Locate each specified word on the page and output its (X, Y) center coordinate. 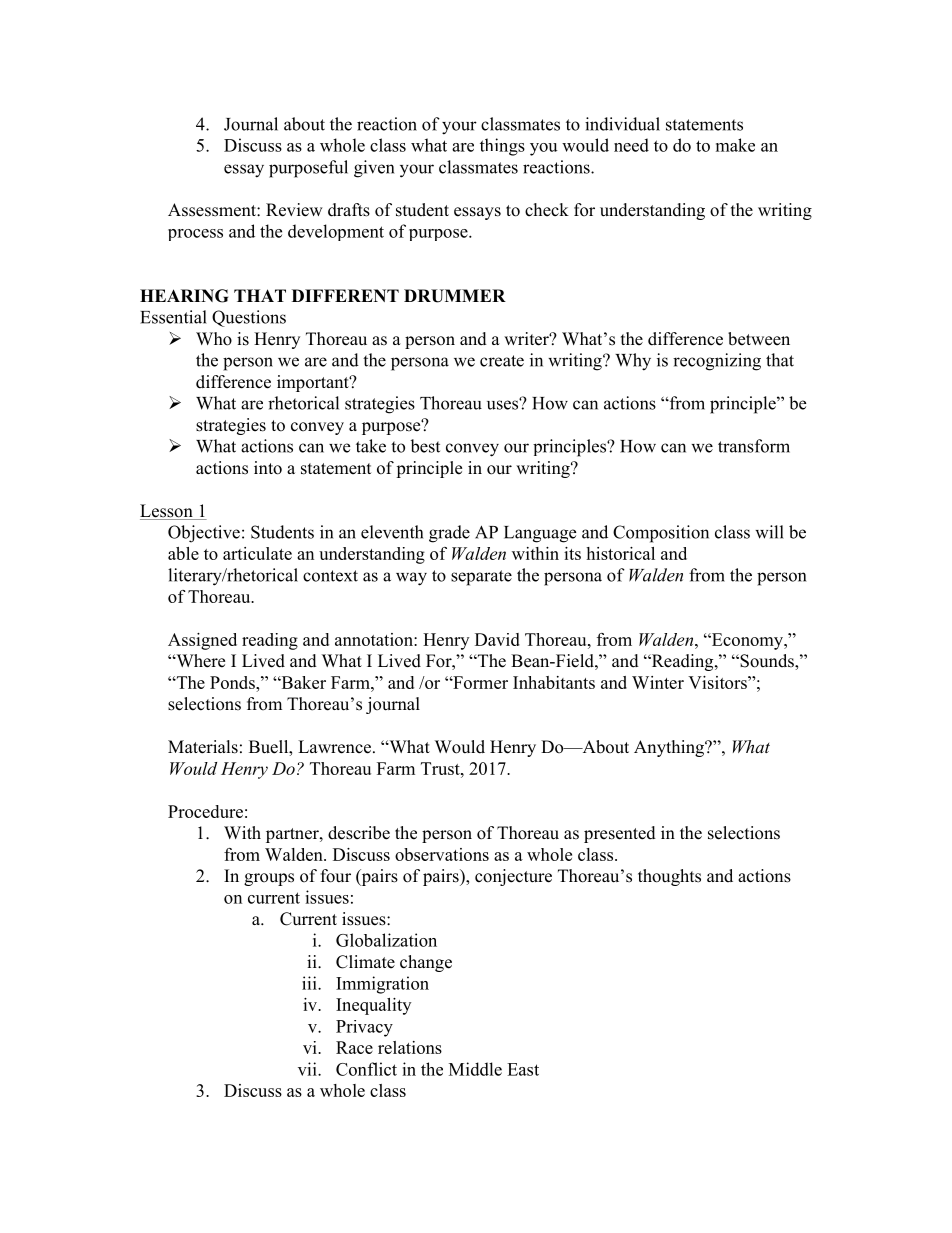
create (502, 361)
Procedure (205, 811)
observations (442, 854)
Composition (661, 534)
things (502, 147)
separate (481, 578)
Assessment (213, 210)
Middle (475, 1069)
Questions (249, 318)
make (735, 145)
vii (308, 1069)
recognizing (717, 362)
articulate (257, 553)
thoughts (669, 877)
